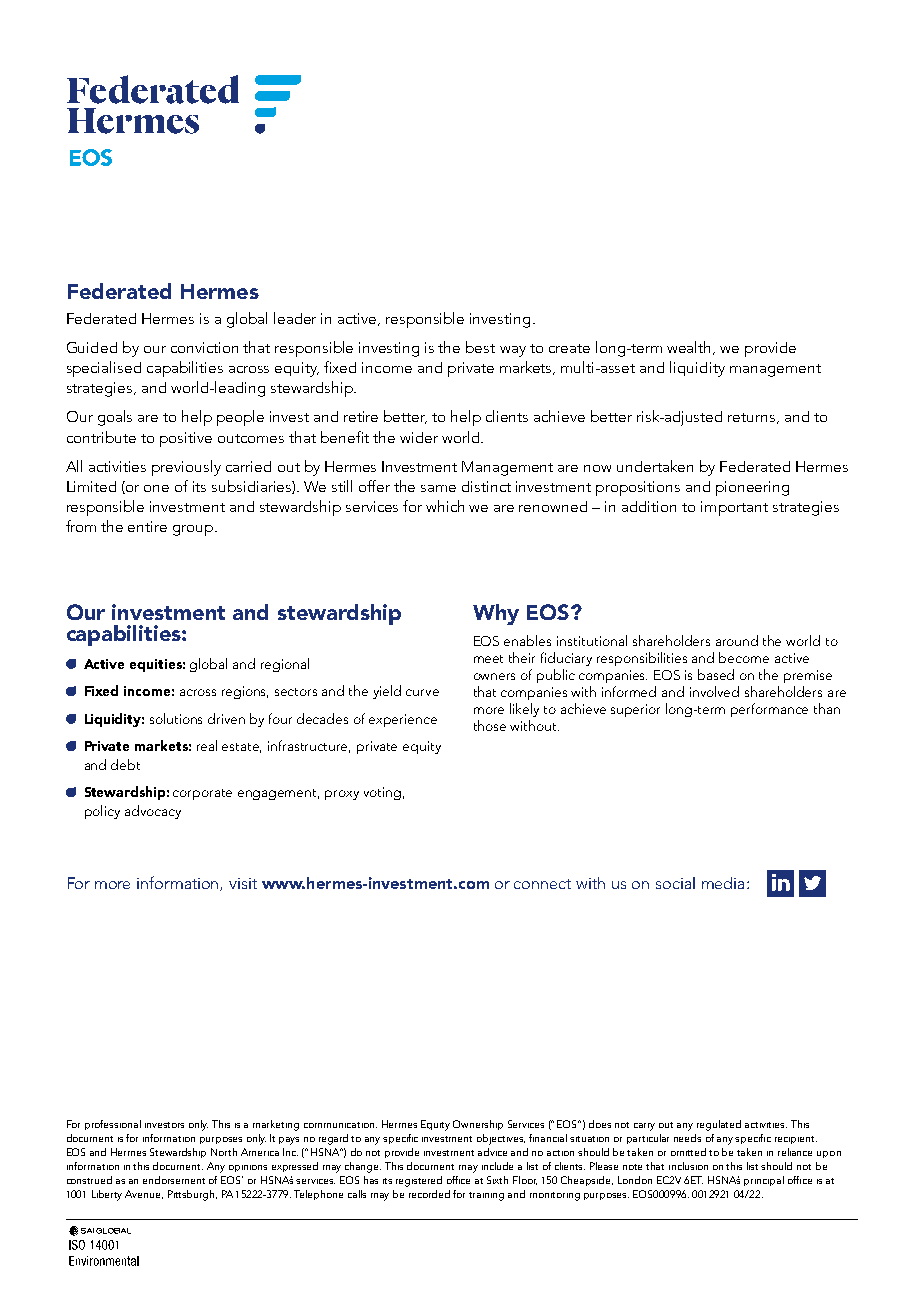 The width and height of the image is (924, 1308). What do you see at coordinates (204, 347) in the image?
I see `conviction` at bounding box center [204, 347].
